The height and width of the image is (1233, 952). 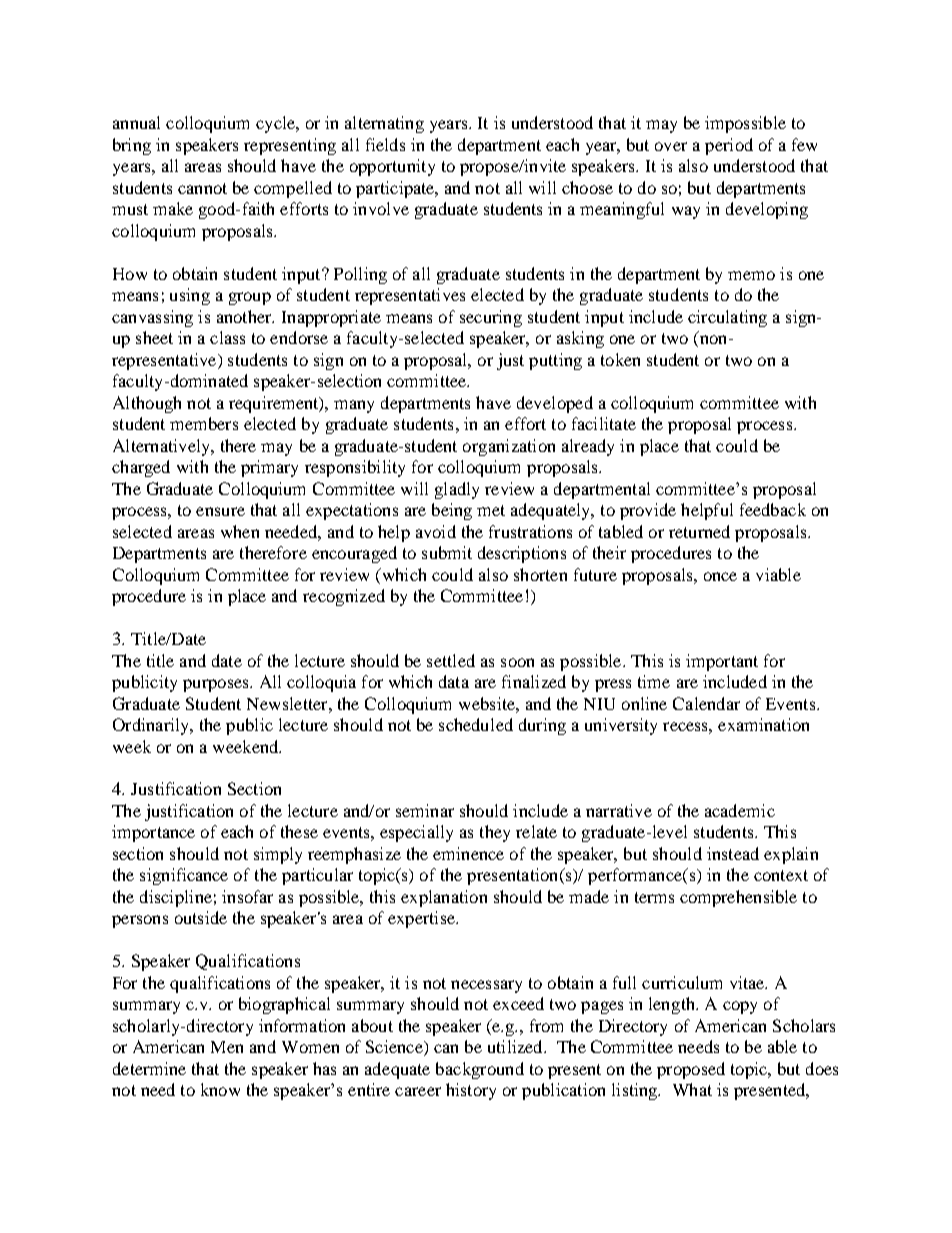 I want to click on examination, so click(x=763, y=724).
